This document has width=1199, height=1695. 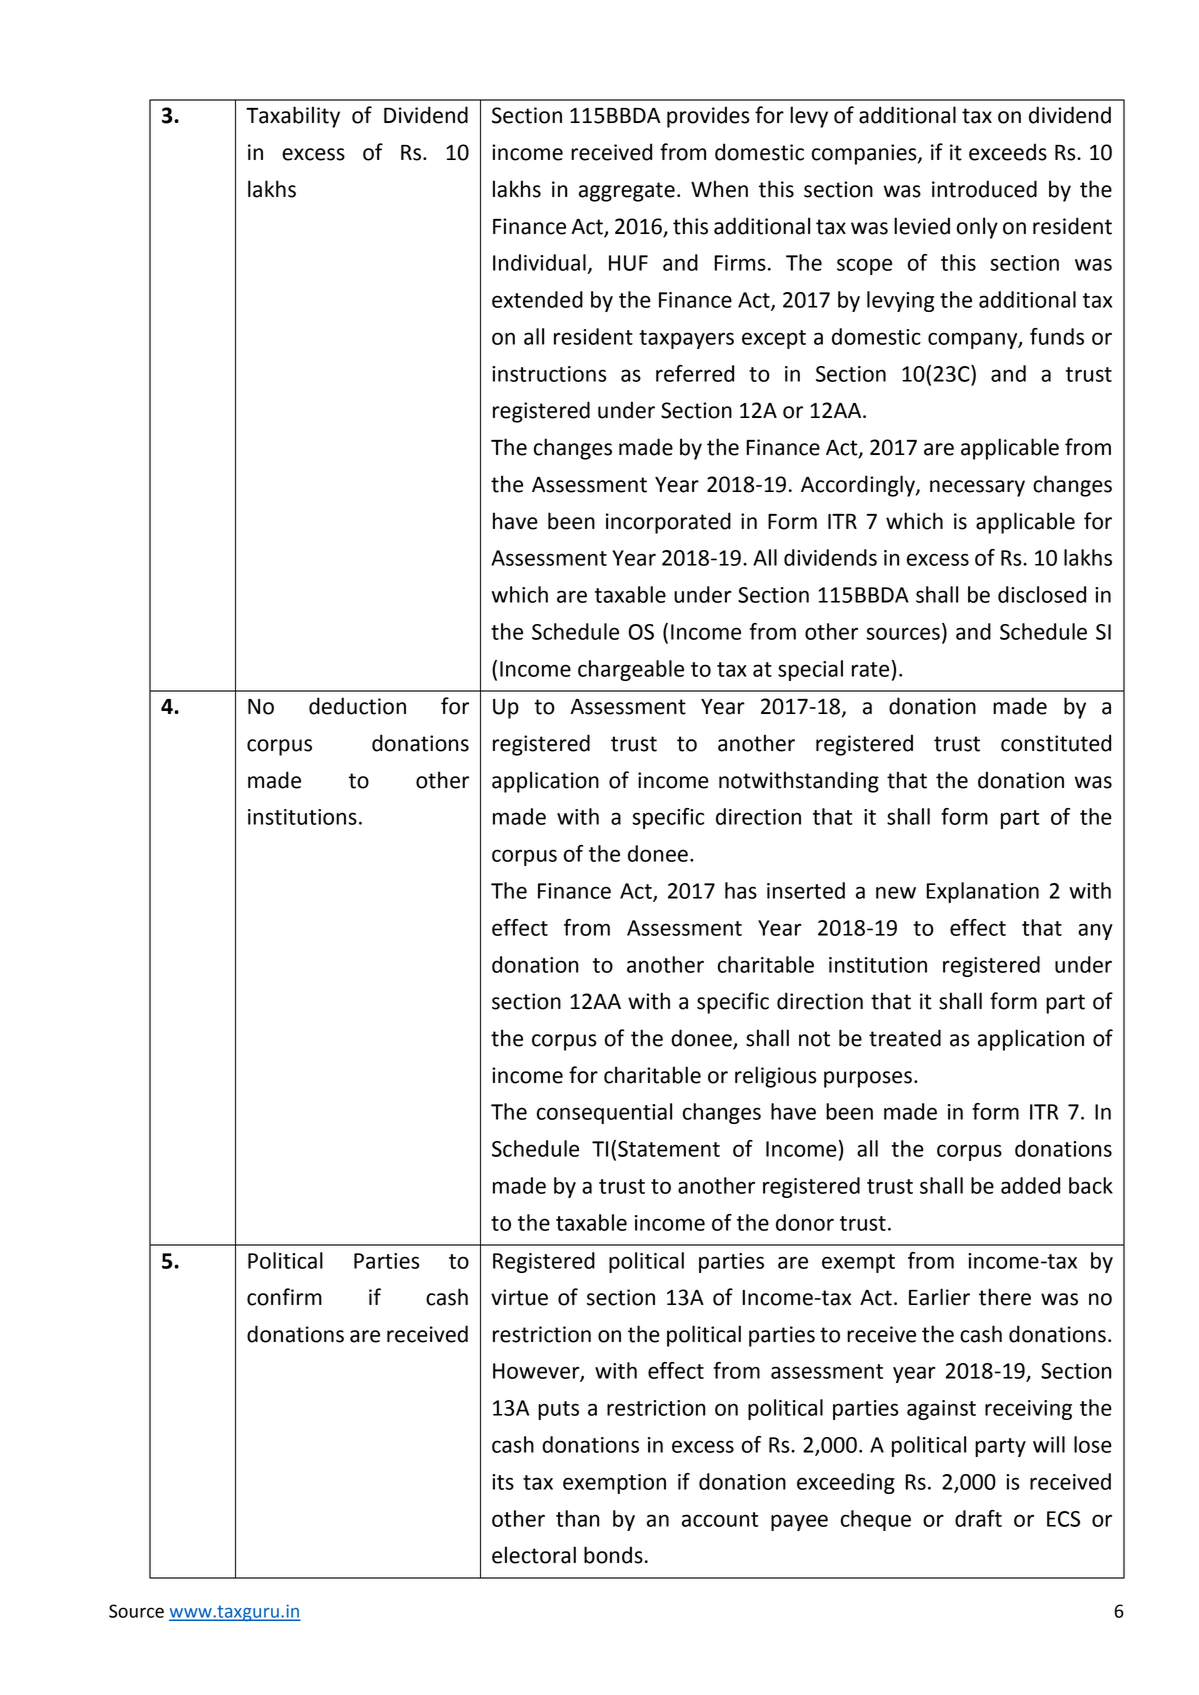 What do you see at coordinates (719, 189) in the document?
I see `When` at bounding box center [719, 189].
